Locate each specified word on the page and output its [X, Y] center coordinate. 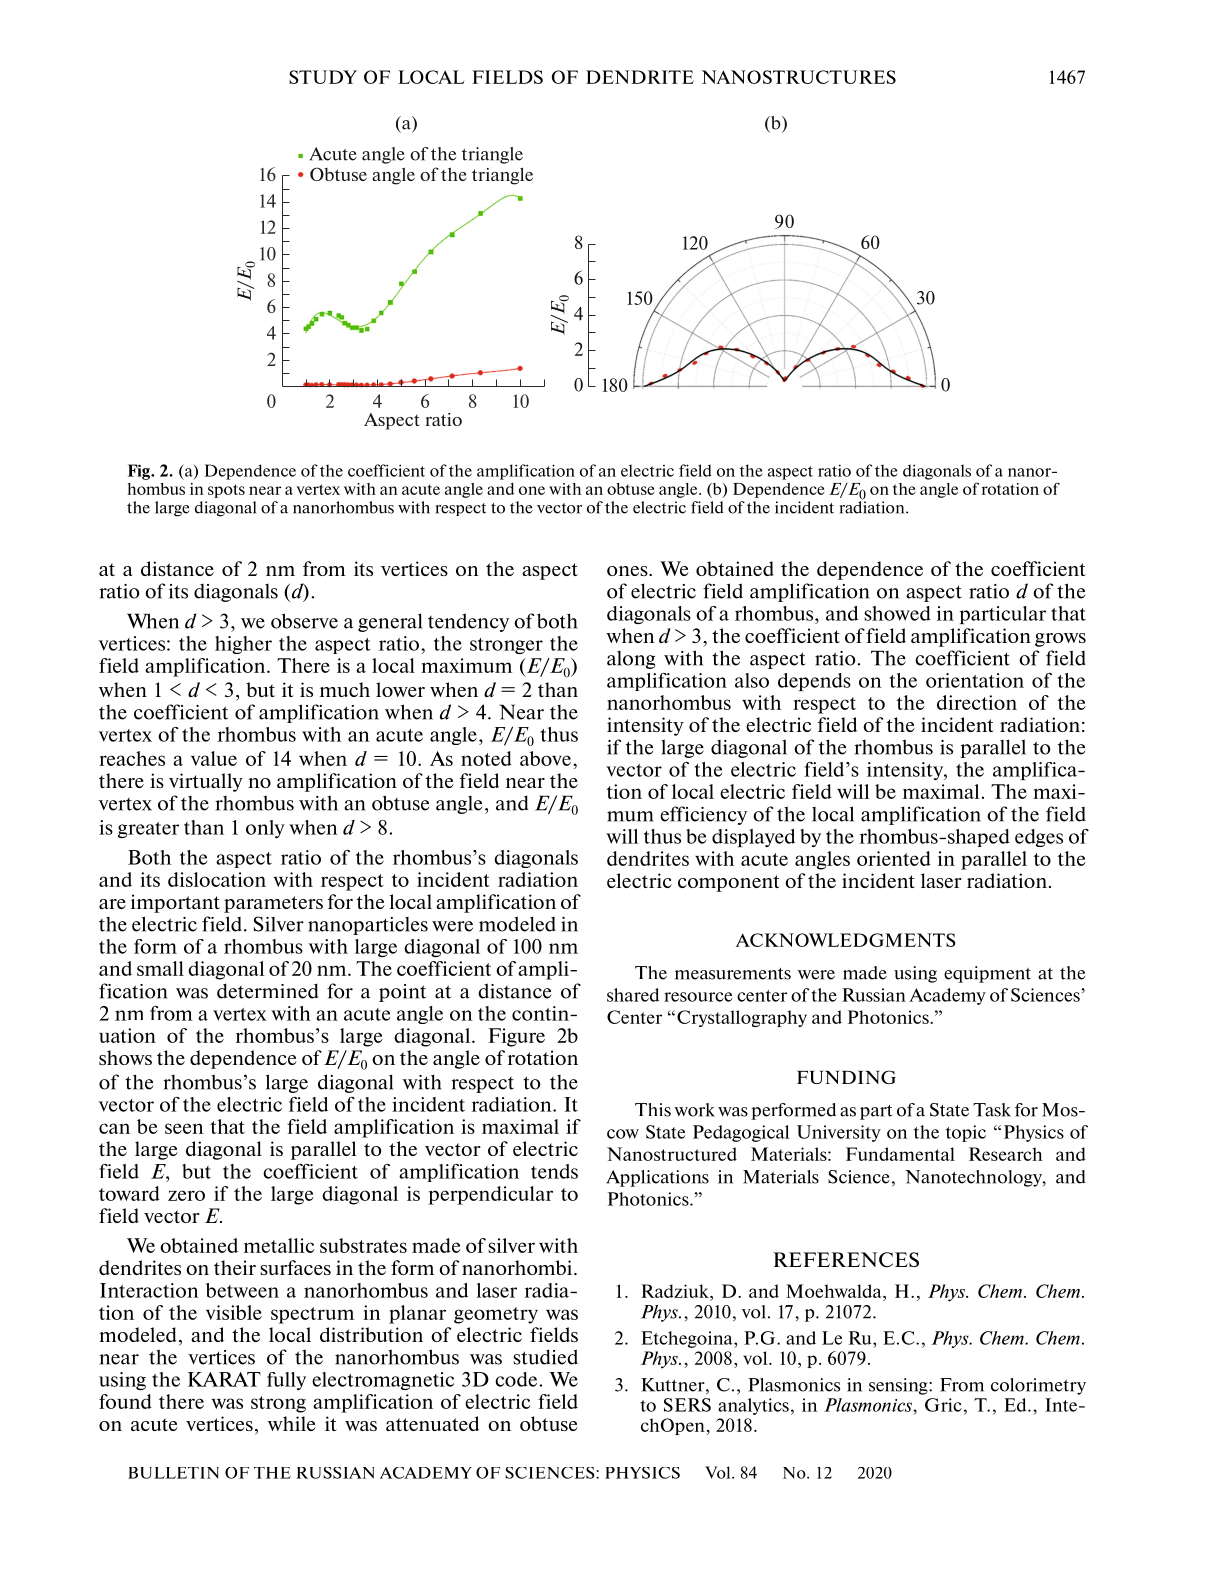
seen [184, 1128]
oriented [894, 858]
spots [226, 491]
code [517, 1379]
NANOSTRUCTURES [798, 77]
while [292, 1423]
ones [628, 571]
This [653, 1110]
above [545, 758]
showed [897, 613]
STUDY [323, 77]
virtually [206, 782]
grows [1060, 640]
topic [966, 1133]
